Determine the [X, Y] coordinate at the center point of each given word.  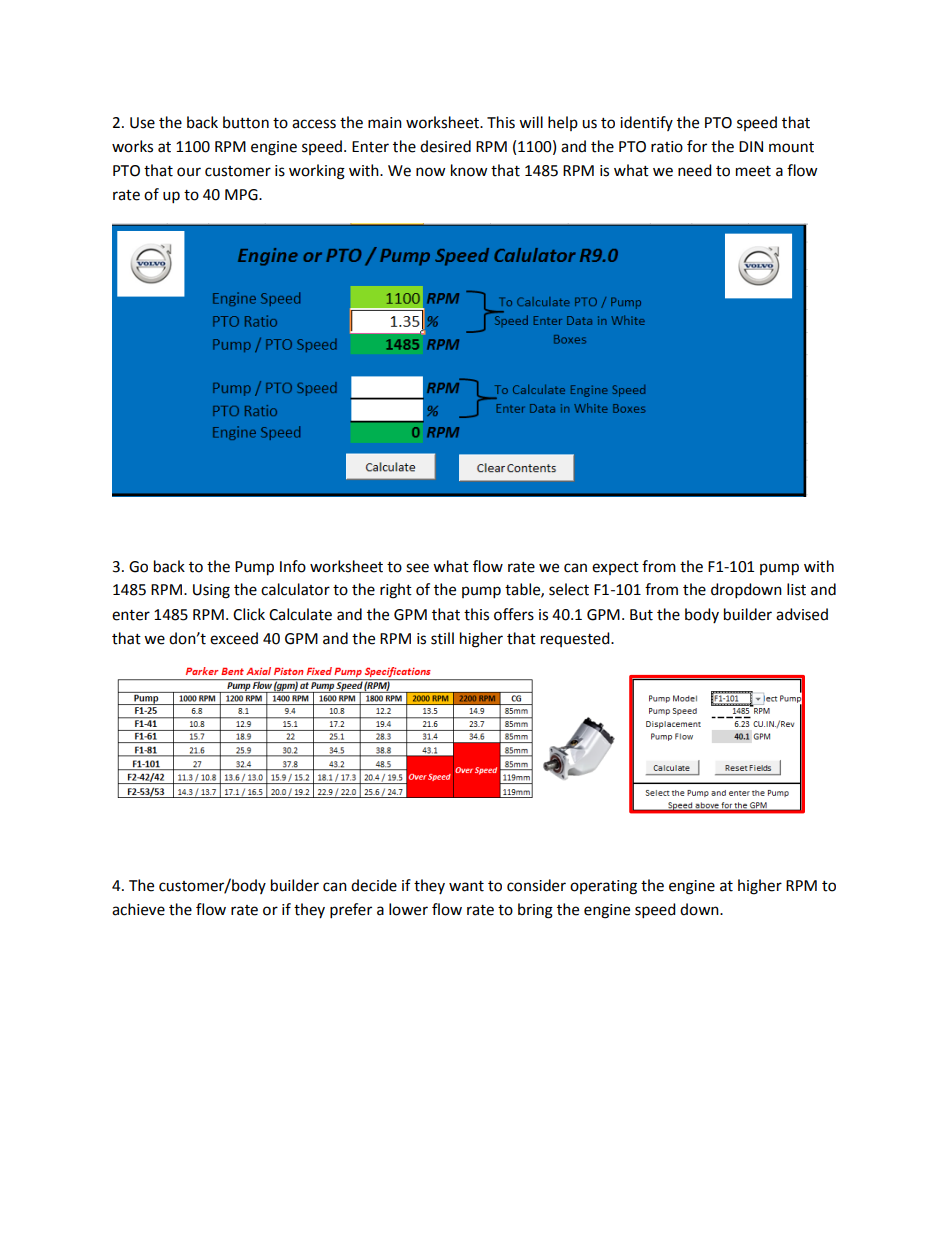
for [697, 146]
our [189, 172]
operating [603, 887]
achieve [138, 909]
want [466, 886]
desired [445, 146]
